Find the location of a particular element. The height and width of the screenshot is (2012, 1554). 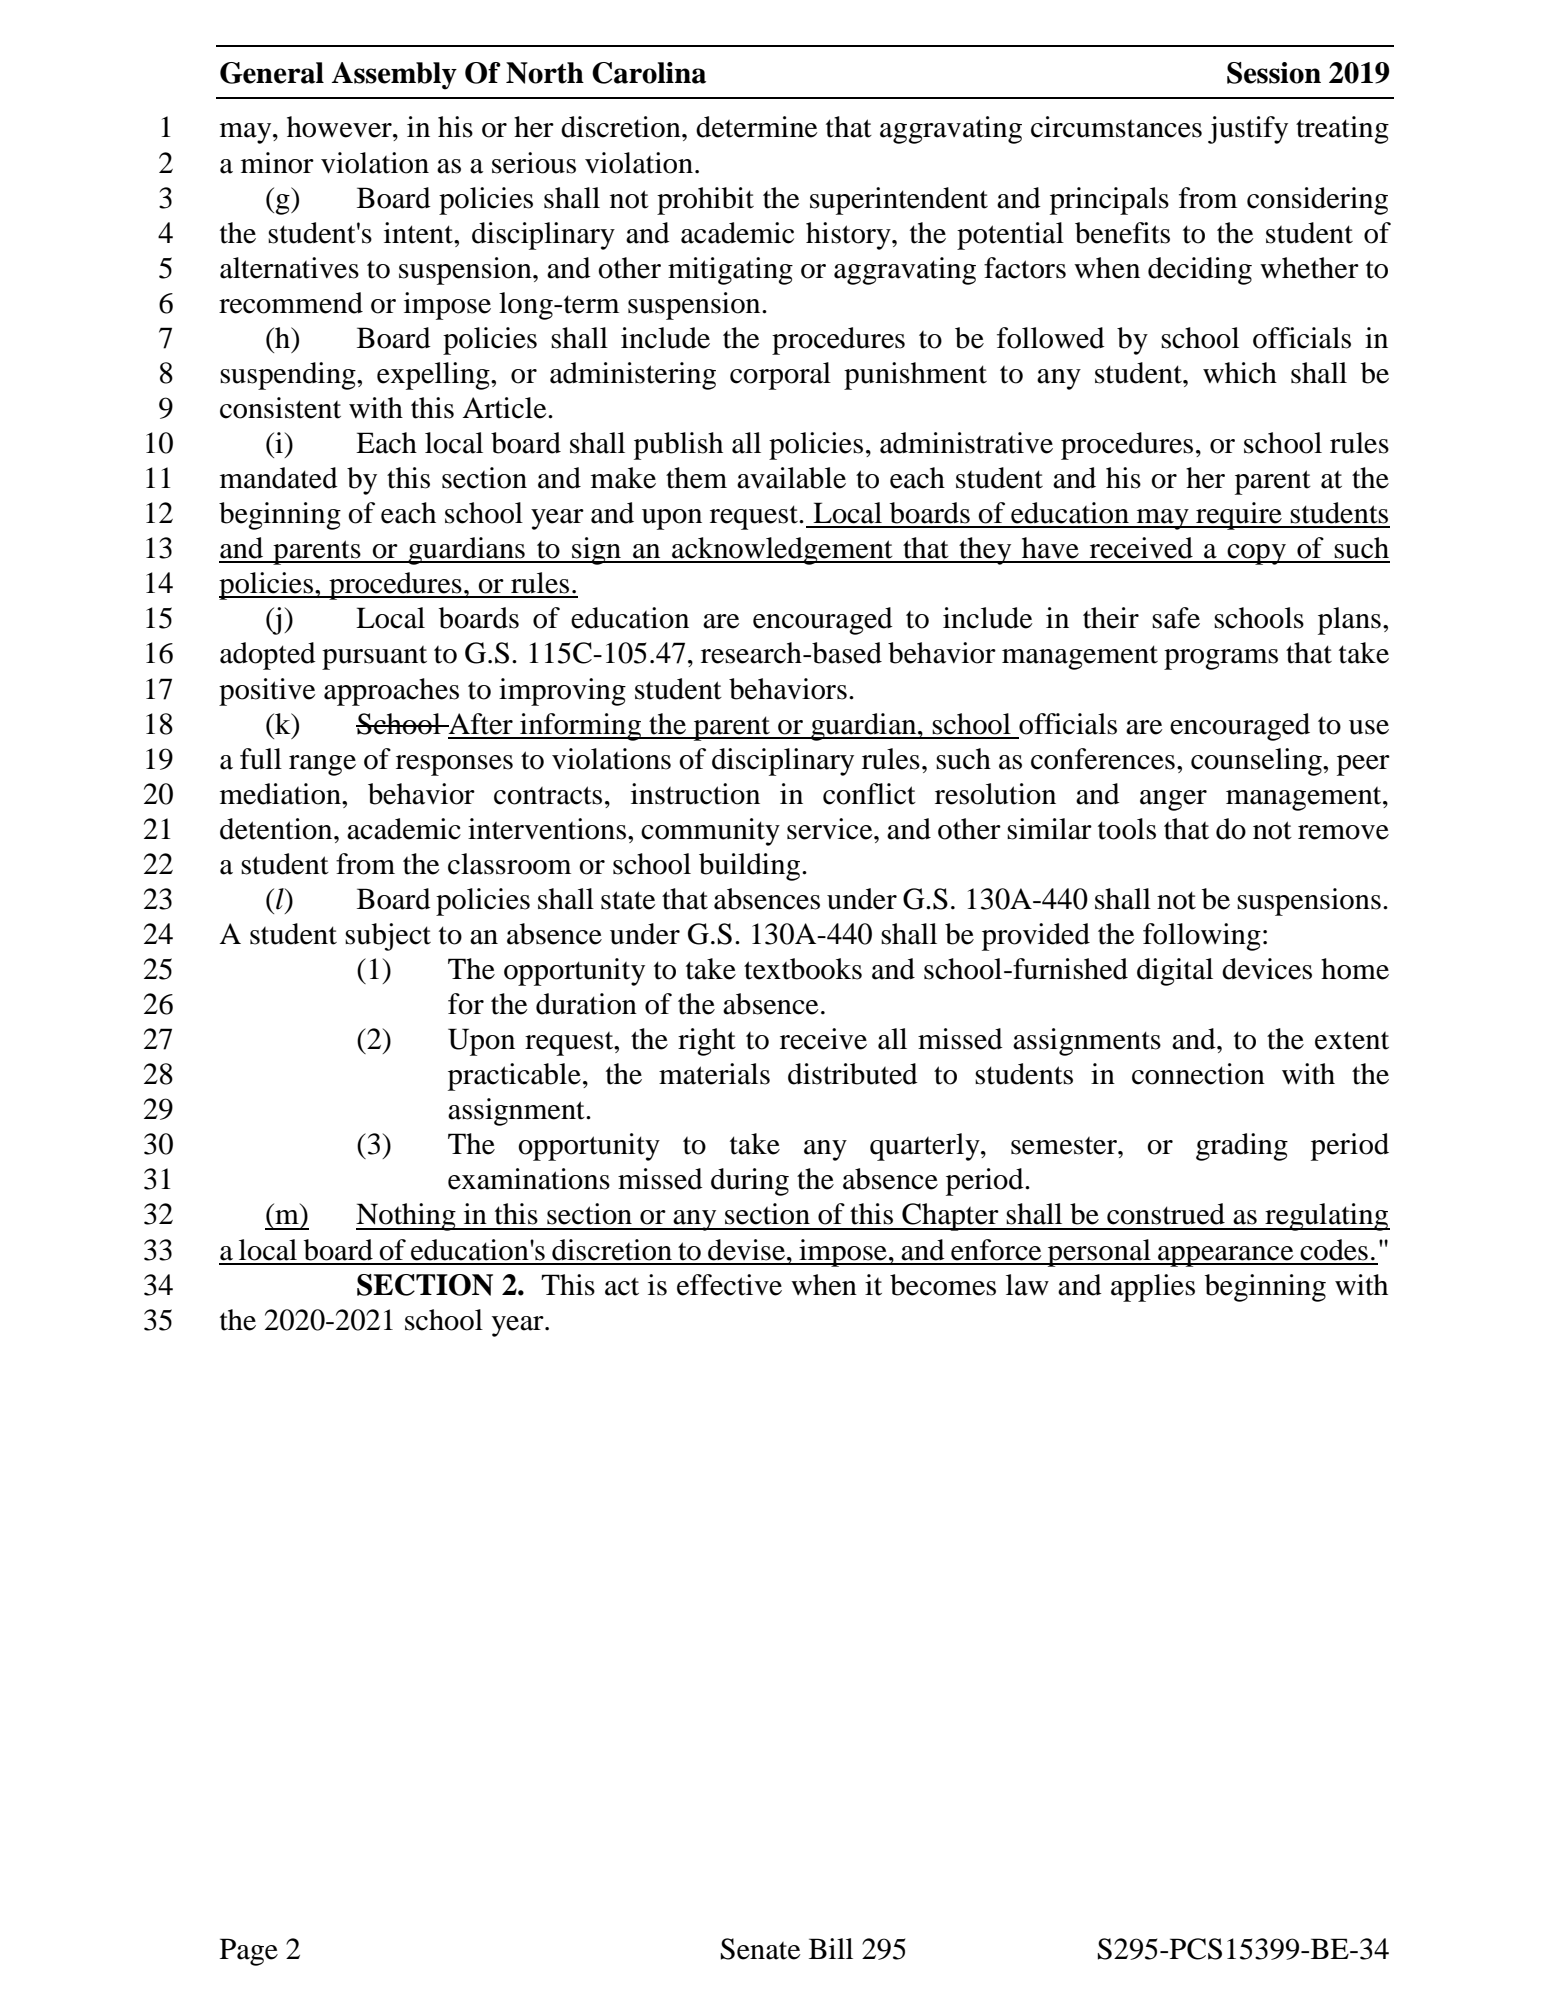

justify is located at coordinates (1248, 130).
